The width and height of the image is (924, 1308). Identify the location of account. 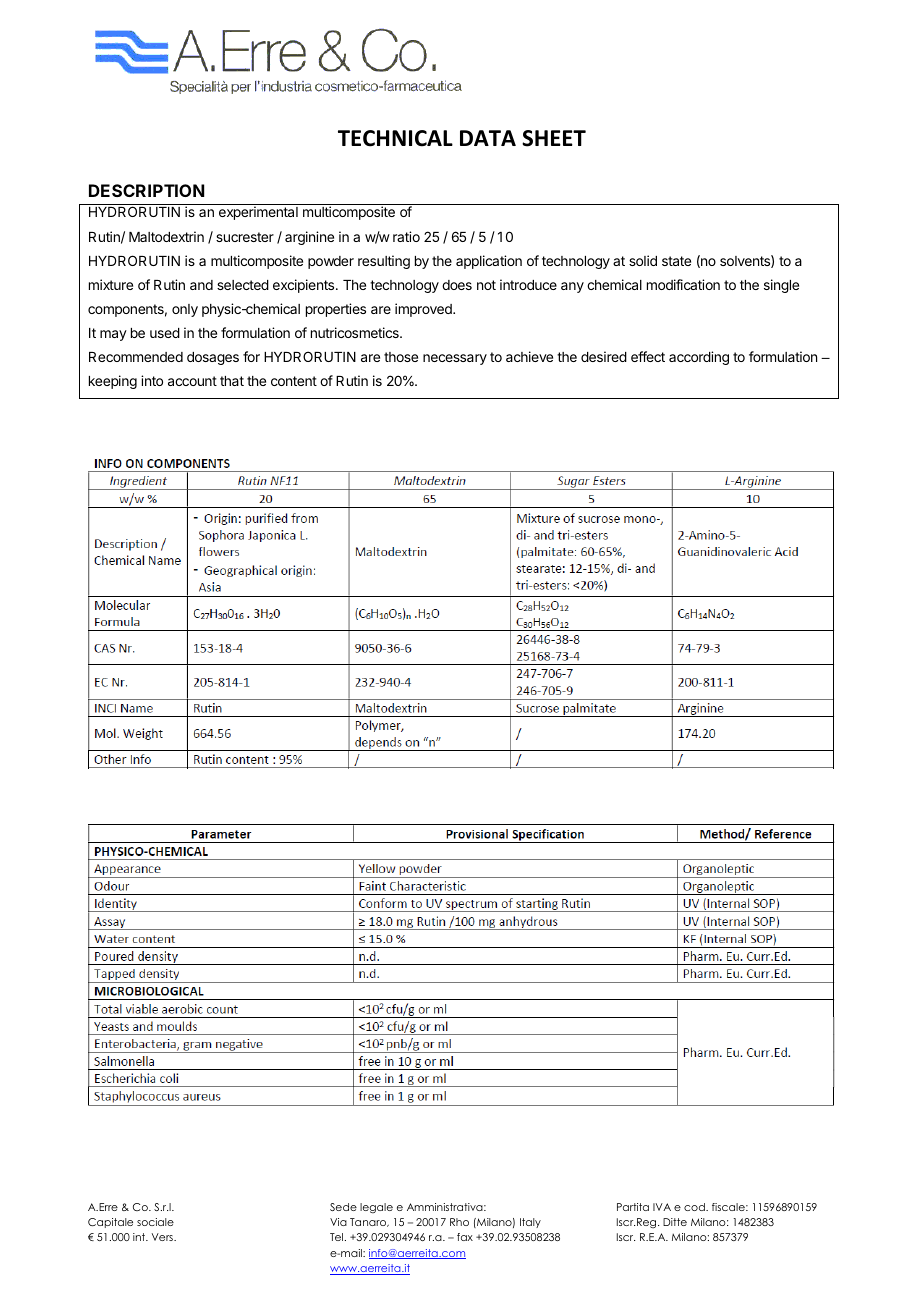
(192, 381).
